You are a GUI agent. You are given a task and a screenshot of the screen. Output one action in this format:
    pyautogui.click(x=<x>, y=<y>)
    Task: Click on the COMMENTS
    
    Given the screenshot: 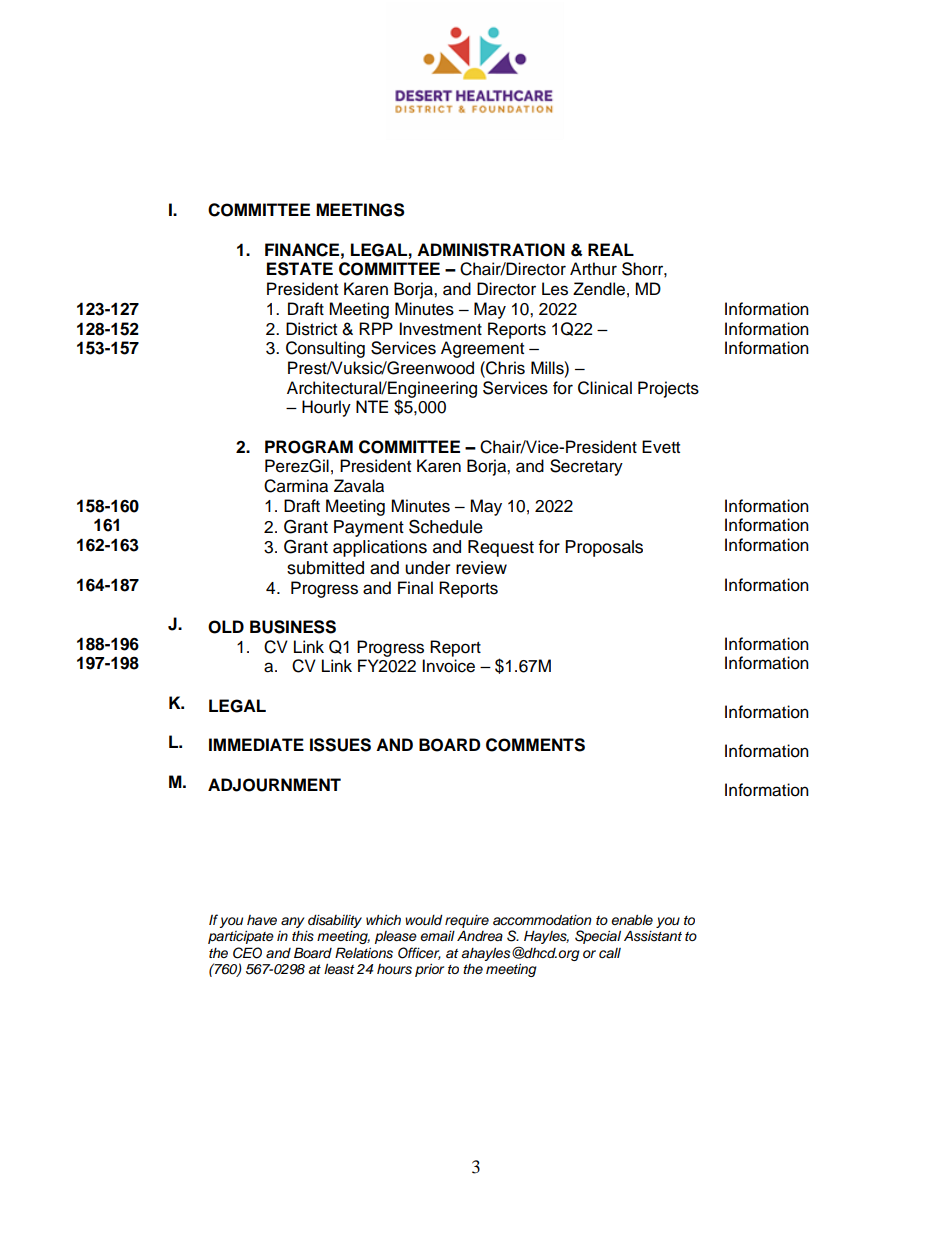 What is the action you would take?
    pyautogui.click(x=535, y=745)
